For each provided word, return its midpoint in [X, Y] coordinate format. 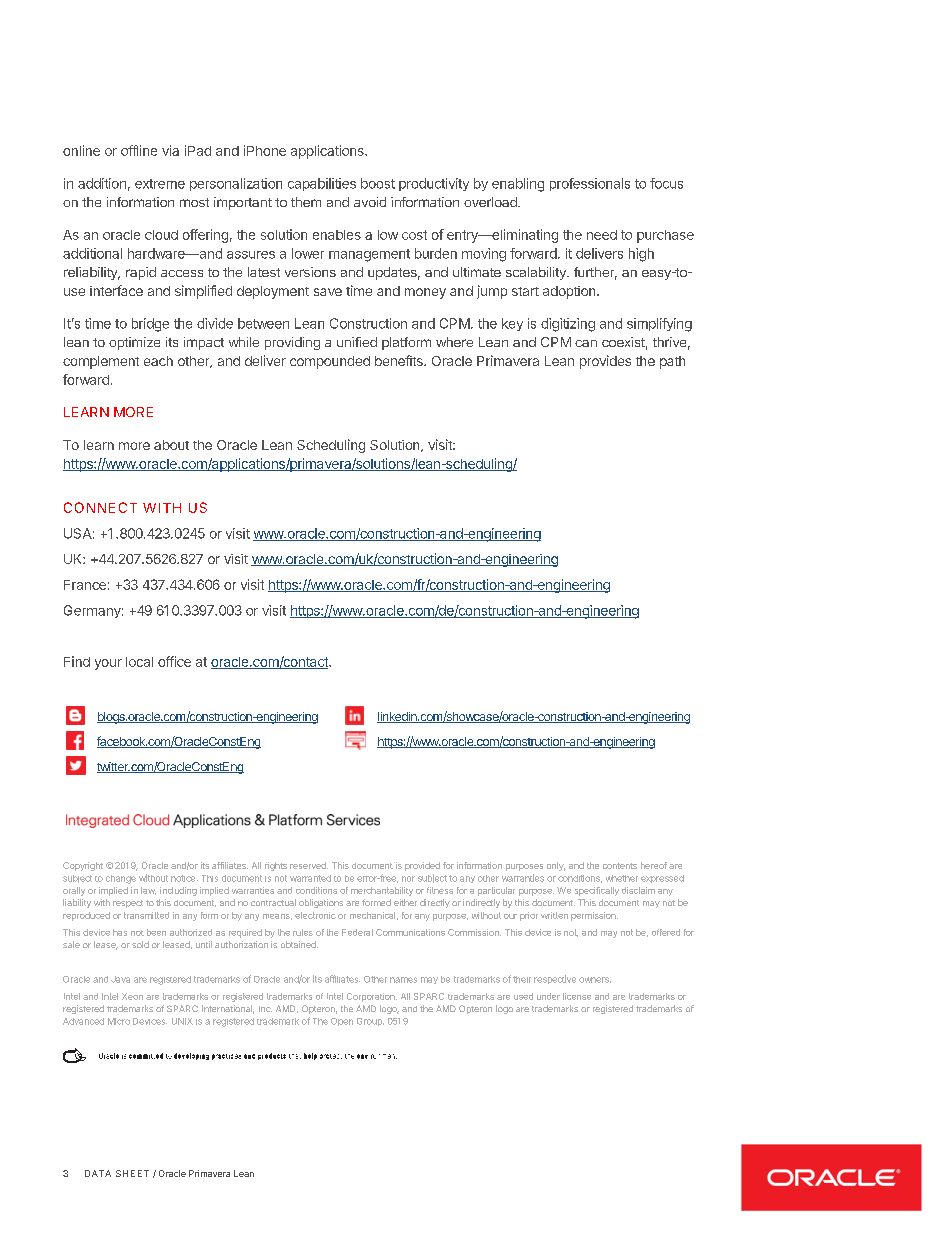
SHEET [132, 1173]
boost [378, 183]
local [139, 662]
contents [620, 866]
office [174, 661]
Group [370, 1022]
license [577, 996]
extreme [160, 184]
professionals [590, 184]
